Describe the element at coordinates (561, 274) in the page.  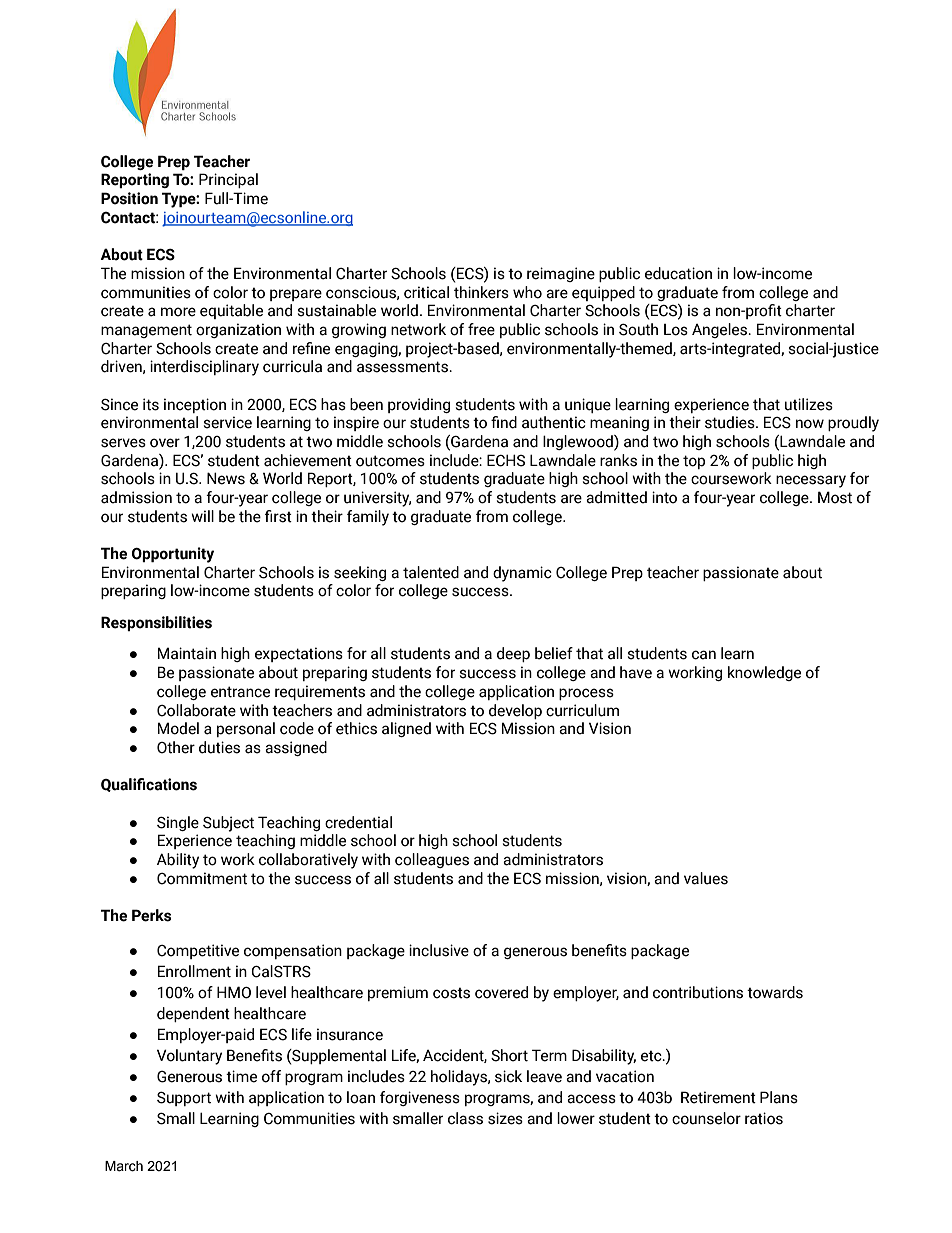
I see `reimagine` at that location.
